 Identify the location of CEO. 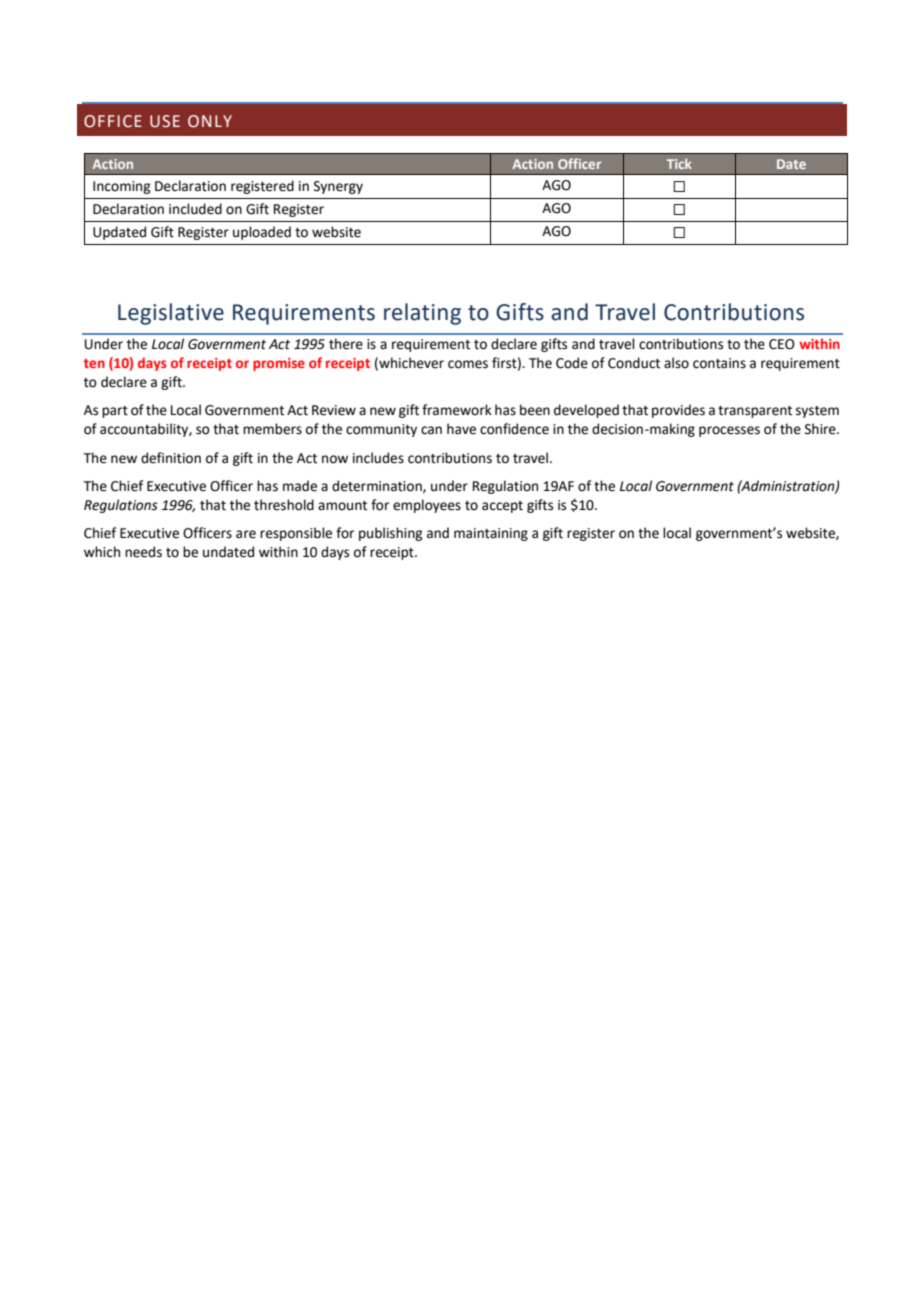
(782, 344).
